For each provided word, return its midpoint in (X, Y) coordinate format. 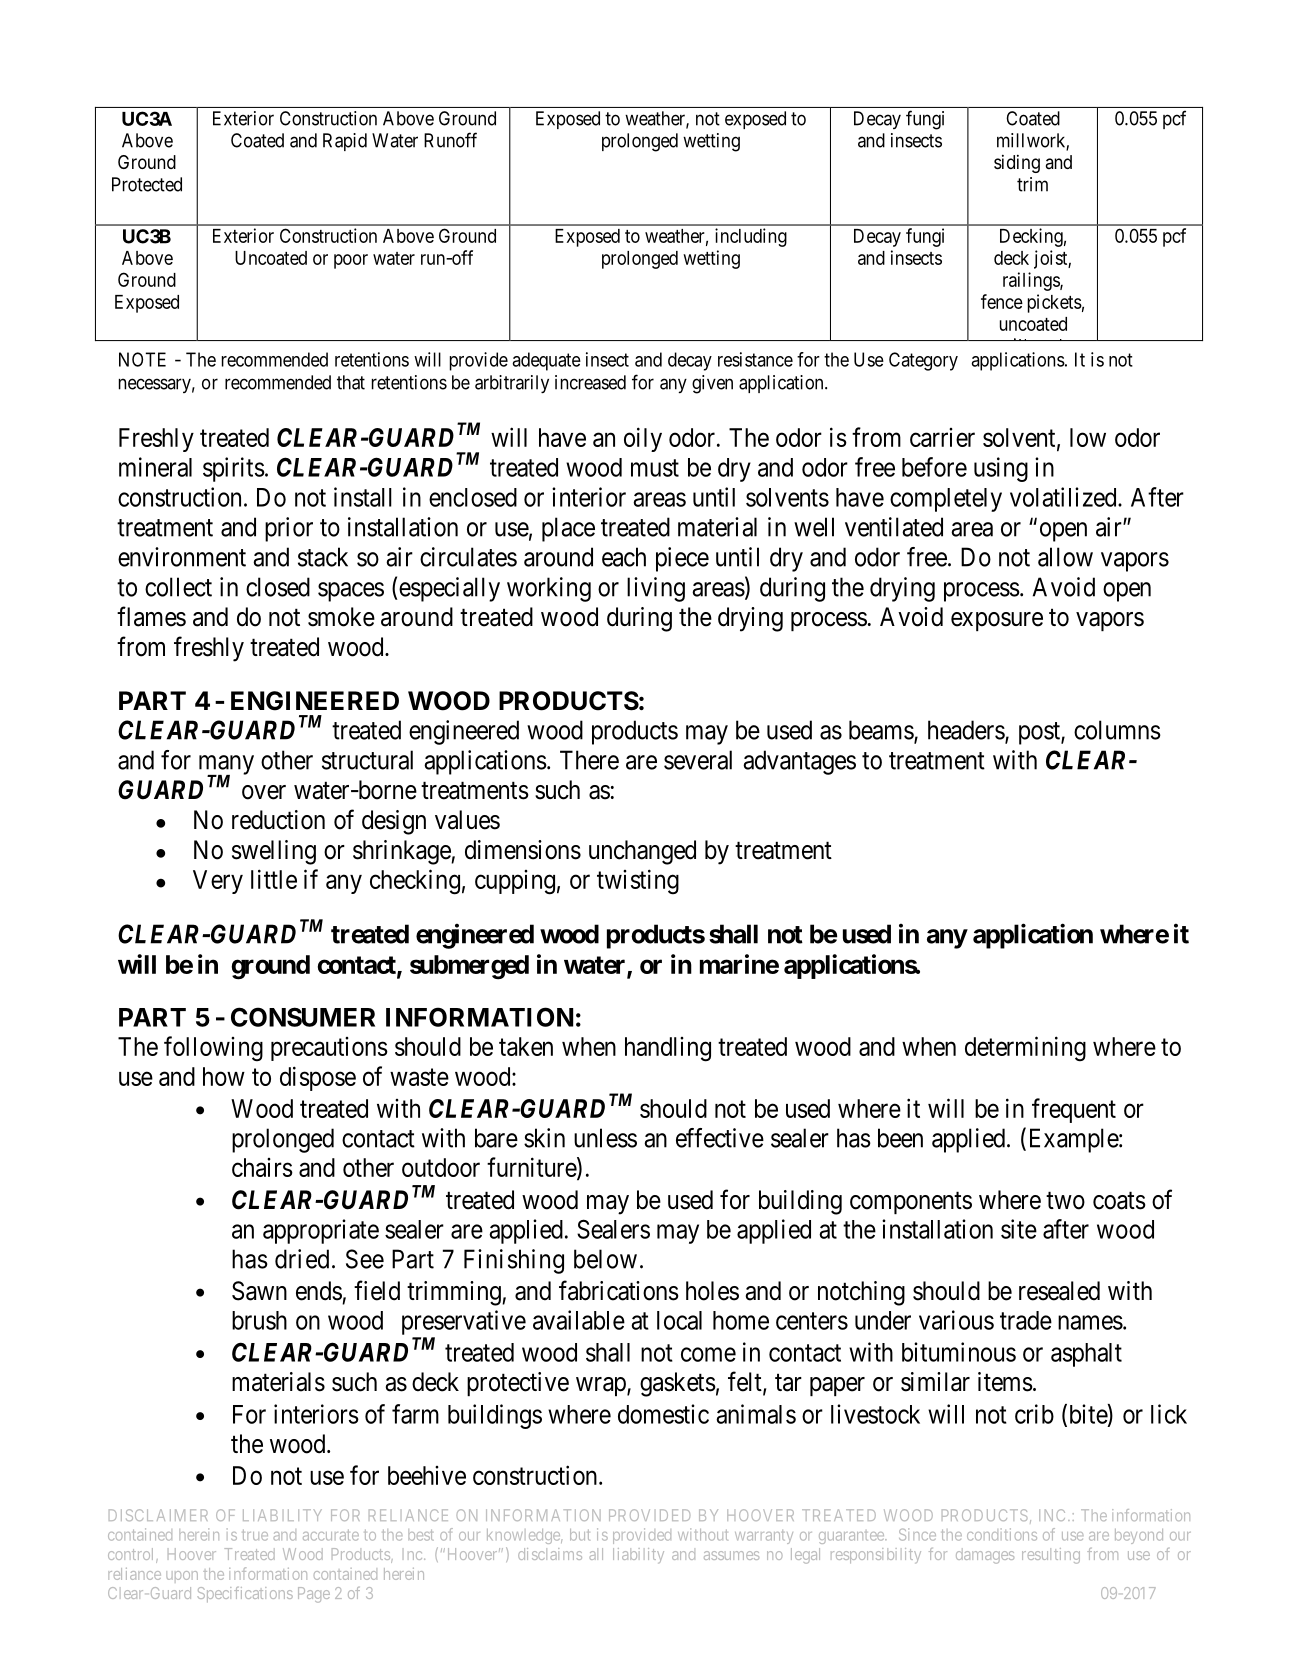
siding (1017, 164)
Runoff (450, 140)
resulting (1051, 1556)
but (580, 1535)
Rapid (345, 142)
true (255, 1535)
